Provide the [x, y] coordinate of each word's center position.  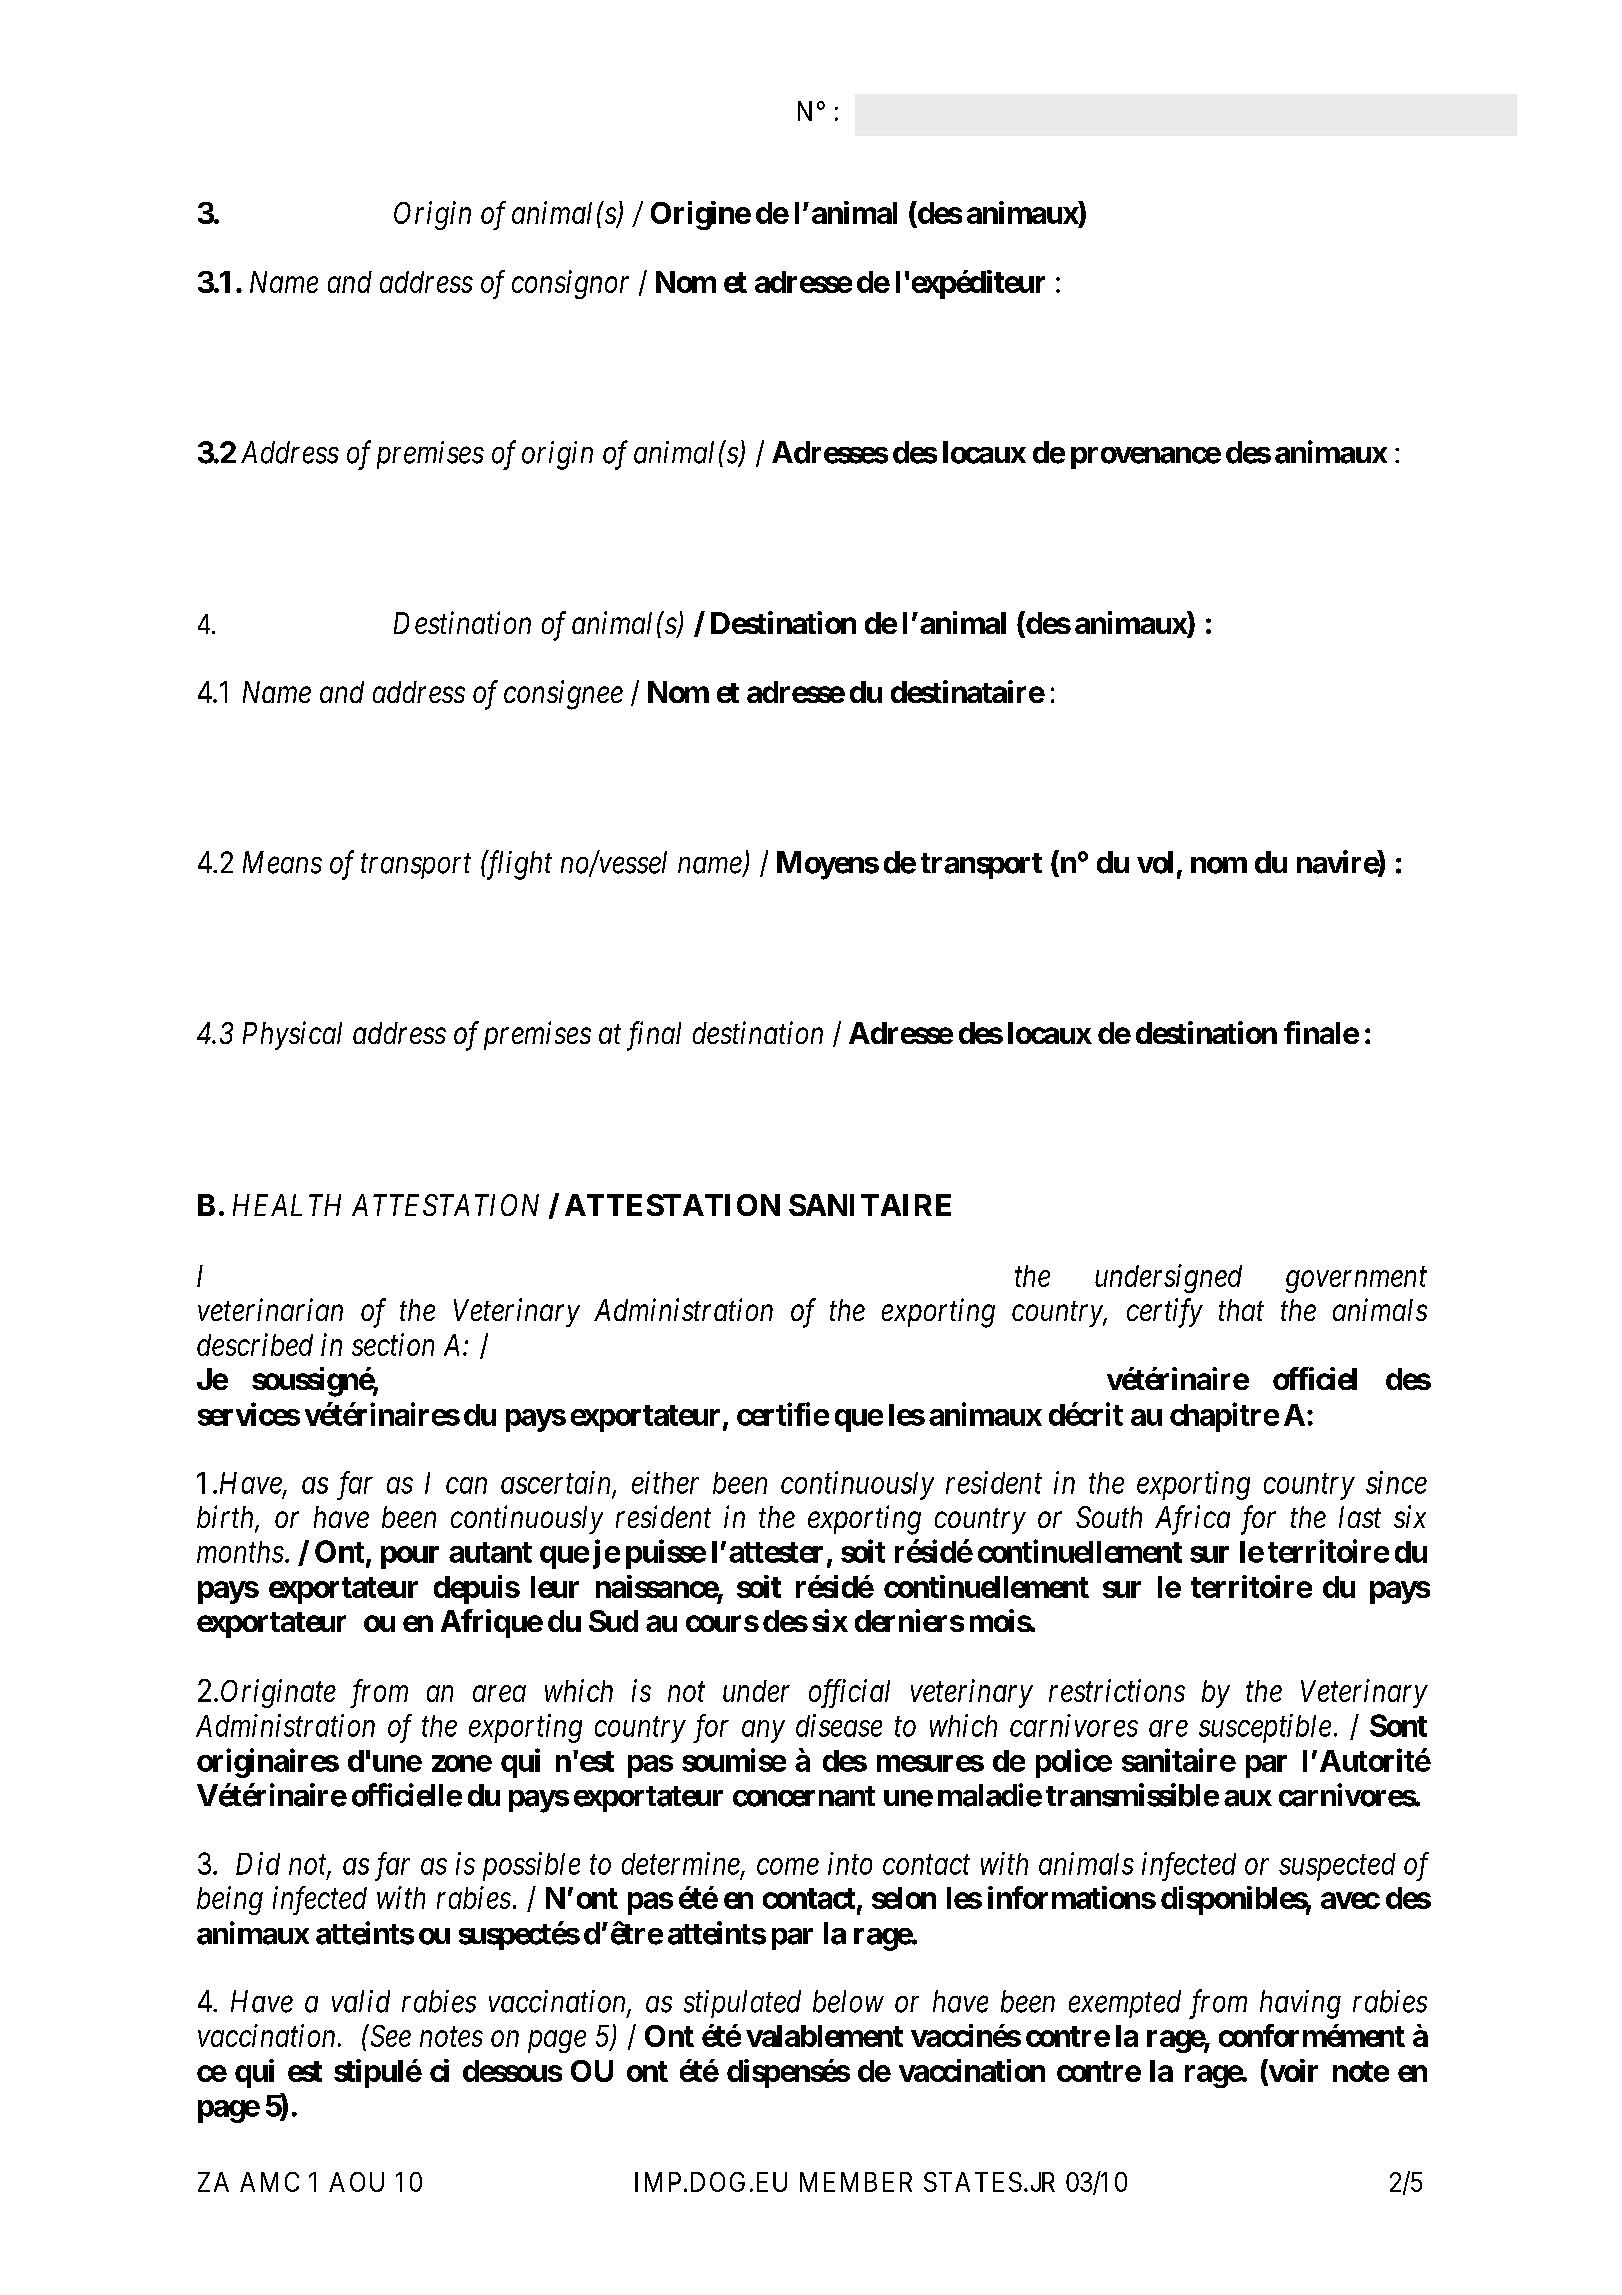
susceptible [1265, 1728]
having [1300, 2004]
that [1241, 1310]
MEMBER [856, 2182]
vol [1155, 862]
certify [1165, 1313]
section [393, 1345]
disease [839, 1725]
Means [282, 862]
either [665, 1482]
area [499, 1694]
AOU [356, 2182]
